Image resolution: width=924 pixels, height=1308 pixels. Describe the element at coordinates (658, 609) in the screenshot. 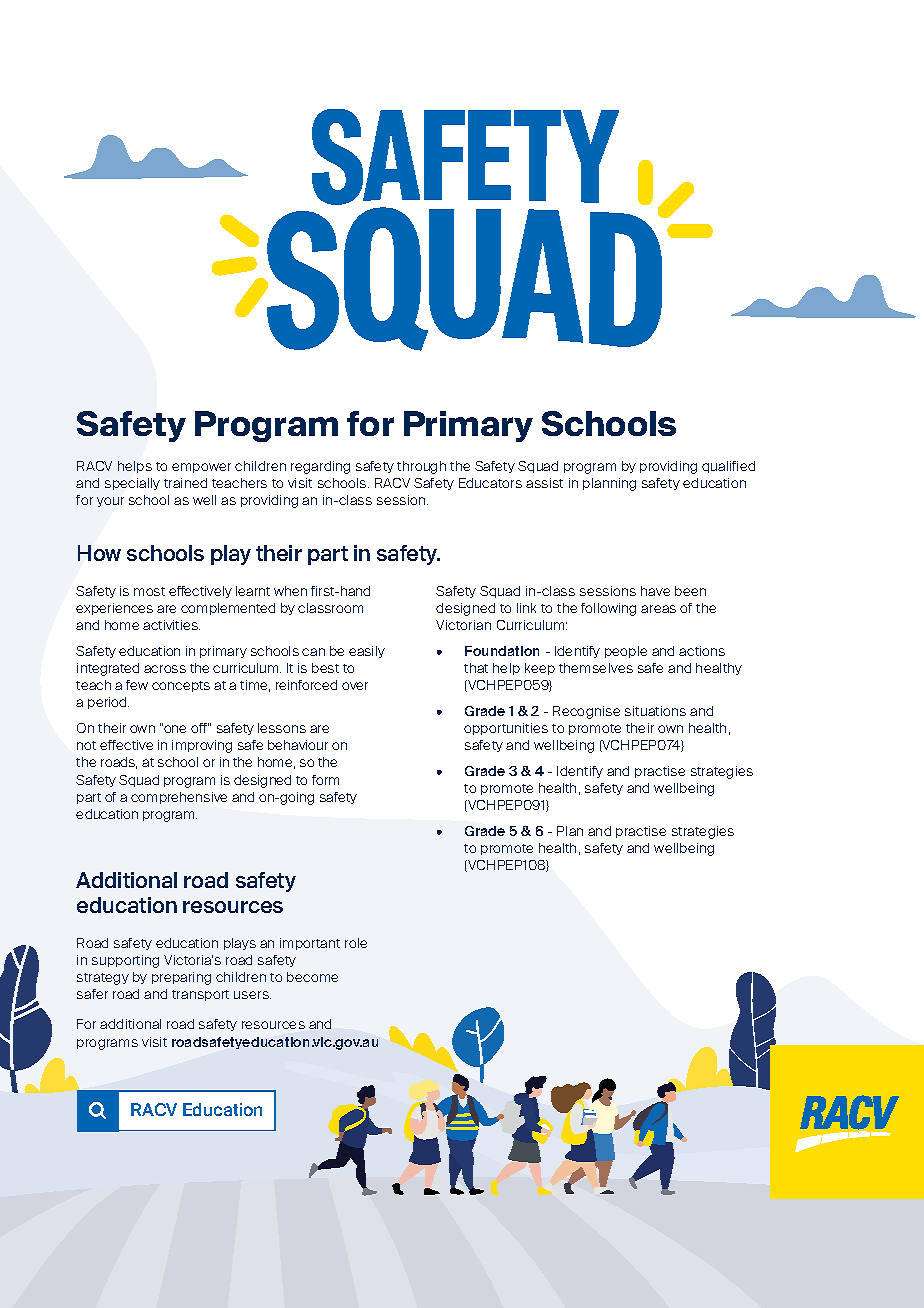

I see `areas` at that location.
